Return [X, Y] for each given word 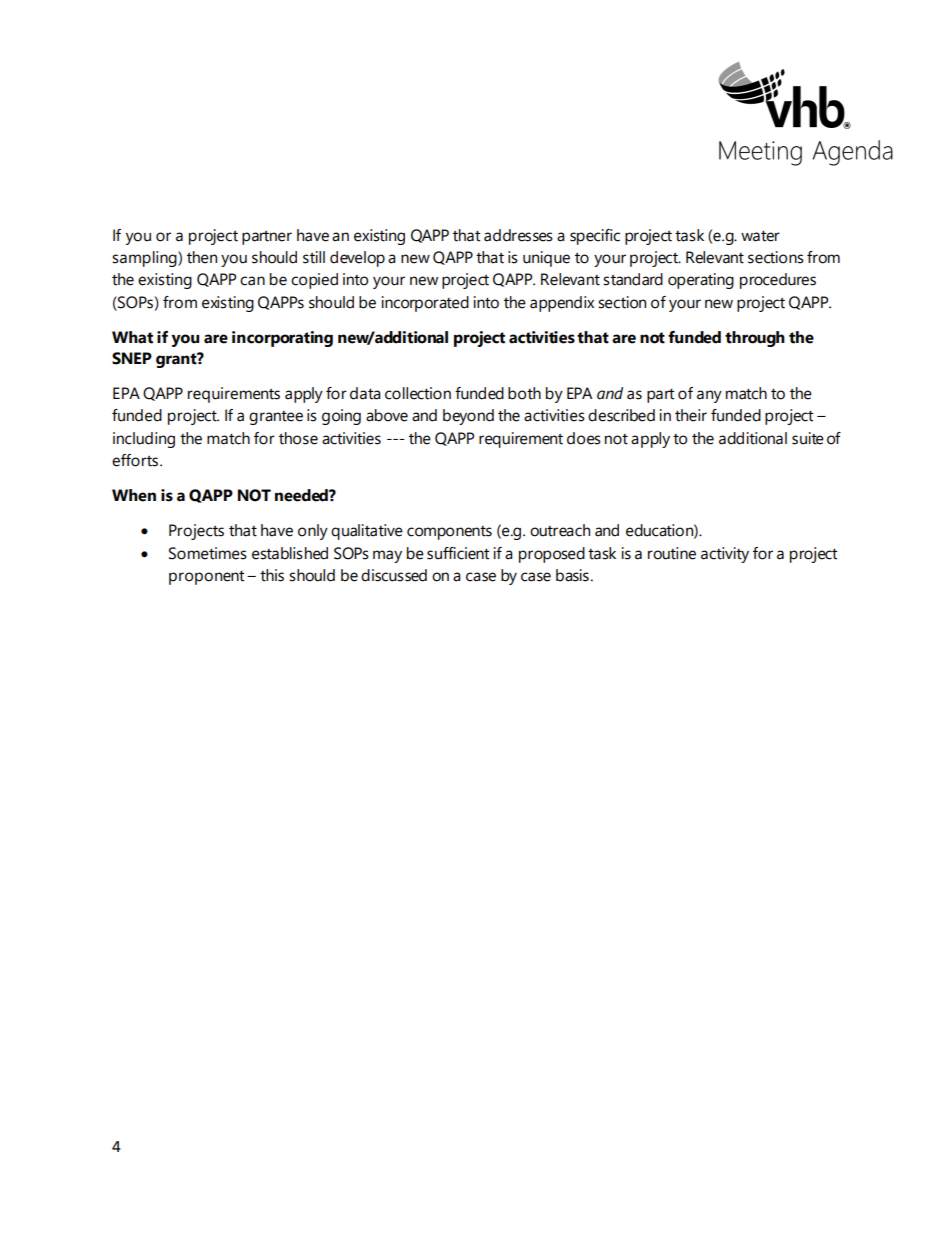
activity [725, 555]
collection [418, 393]
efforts [136, 460]
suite [808, 438]
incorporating [282, 339]
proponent [206, 578]
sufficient [458, 553]
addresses [518, 235]
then [202, 257]
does [584, 438]
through [755, 339]
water [760, 236]
